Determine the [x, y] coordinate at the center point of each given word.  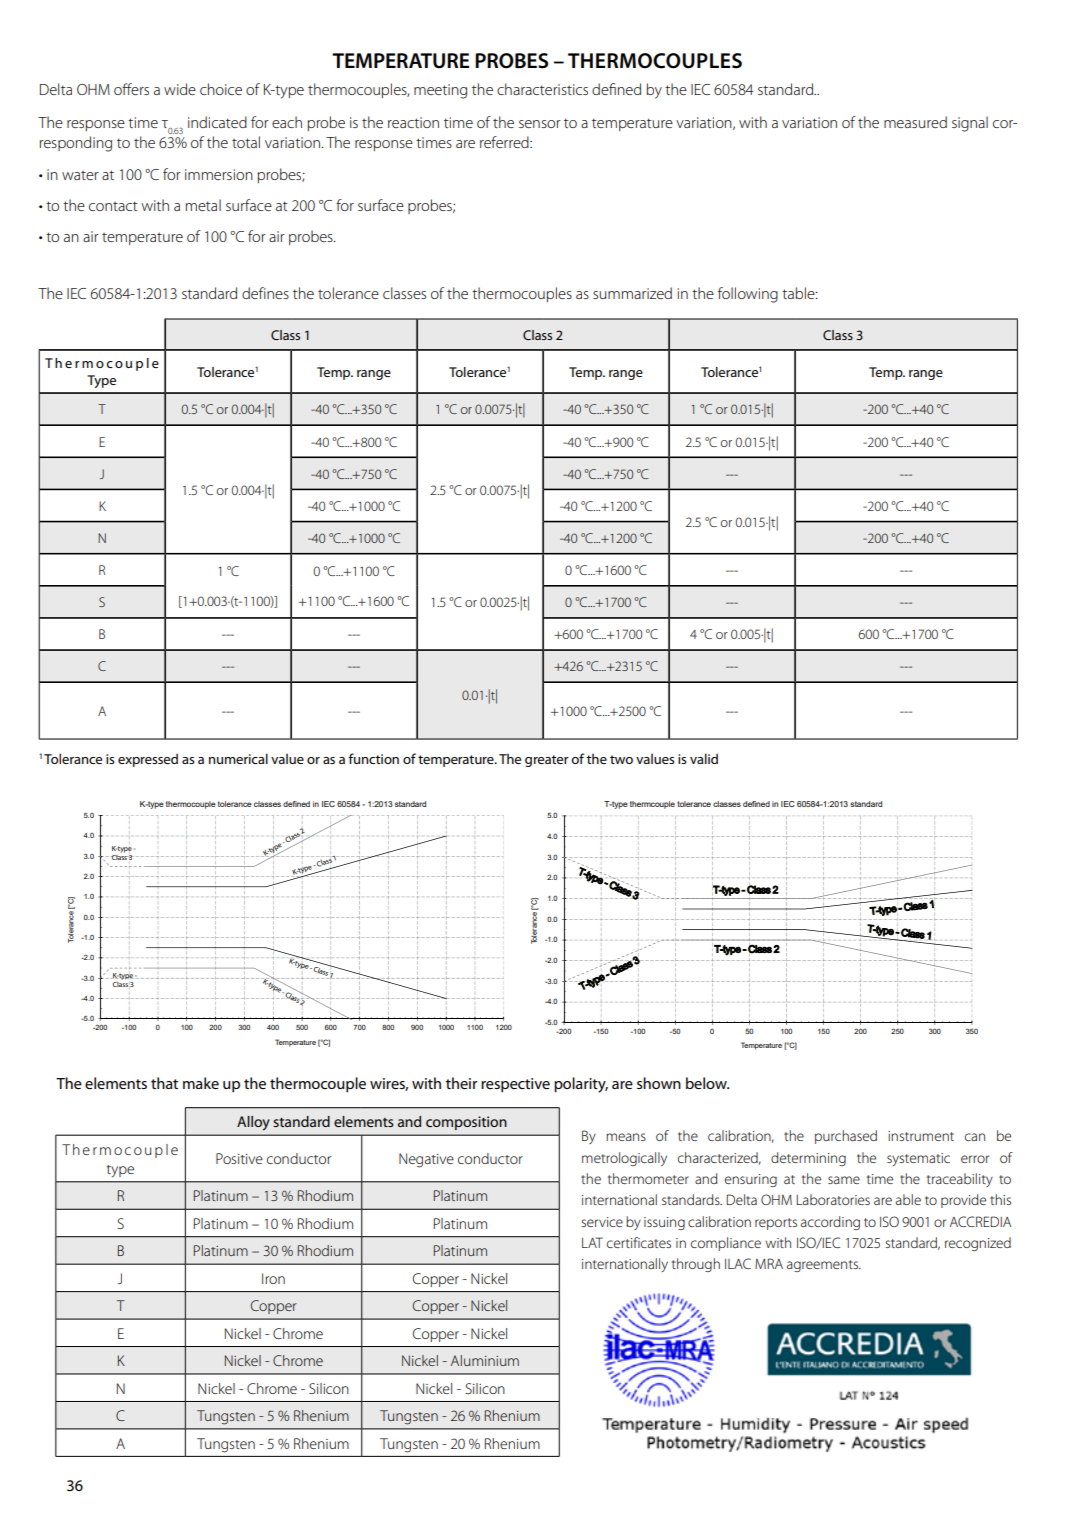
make [201, 1083]
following [748, 295]
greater [547, 761]
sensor [540, 124]
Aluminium [485, 1360]
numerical [238, 758]
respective [515, 1085]
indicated [217, 122]
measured [915, 122]
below [707, 1083]
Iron [273, 1278]
